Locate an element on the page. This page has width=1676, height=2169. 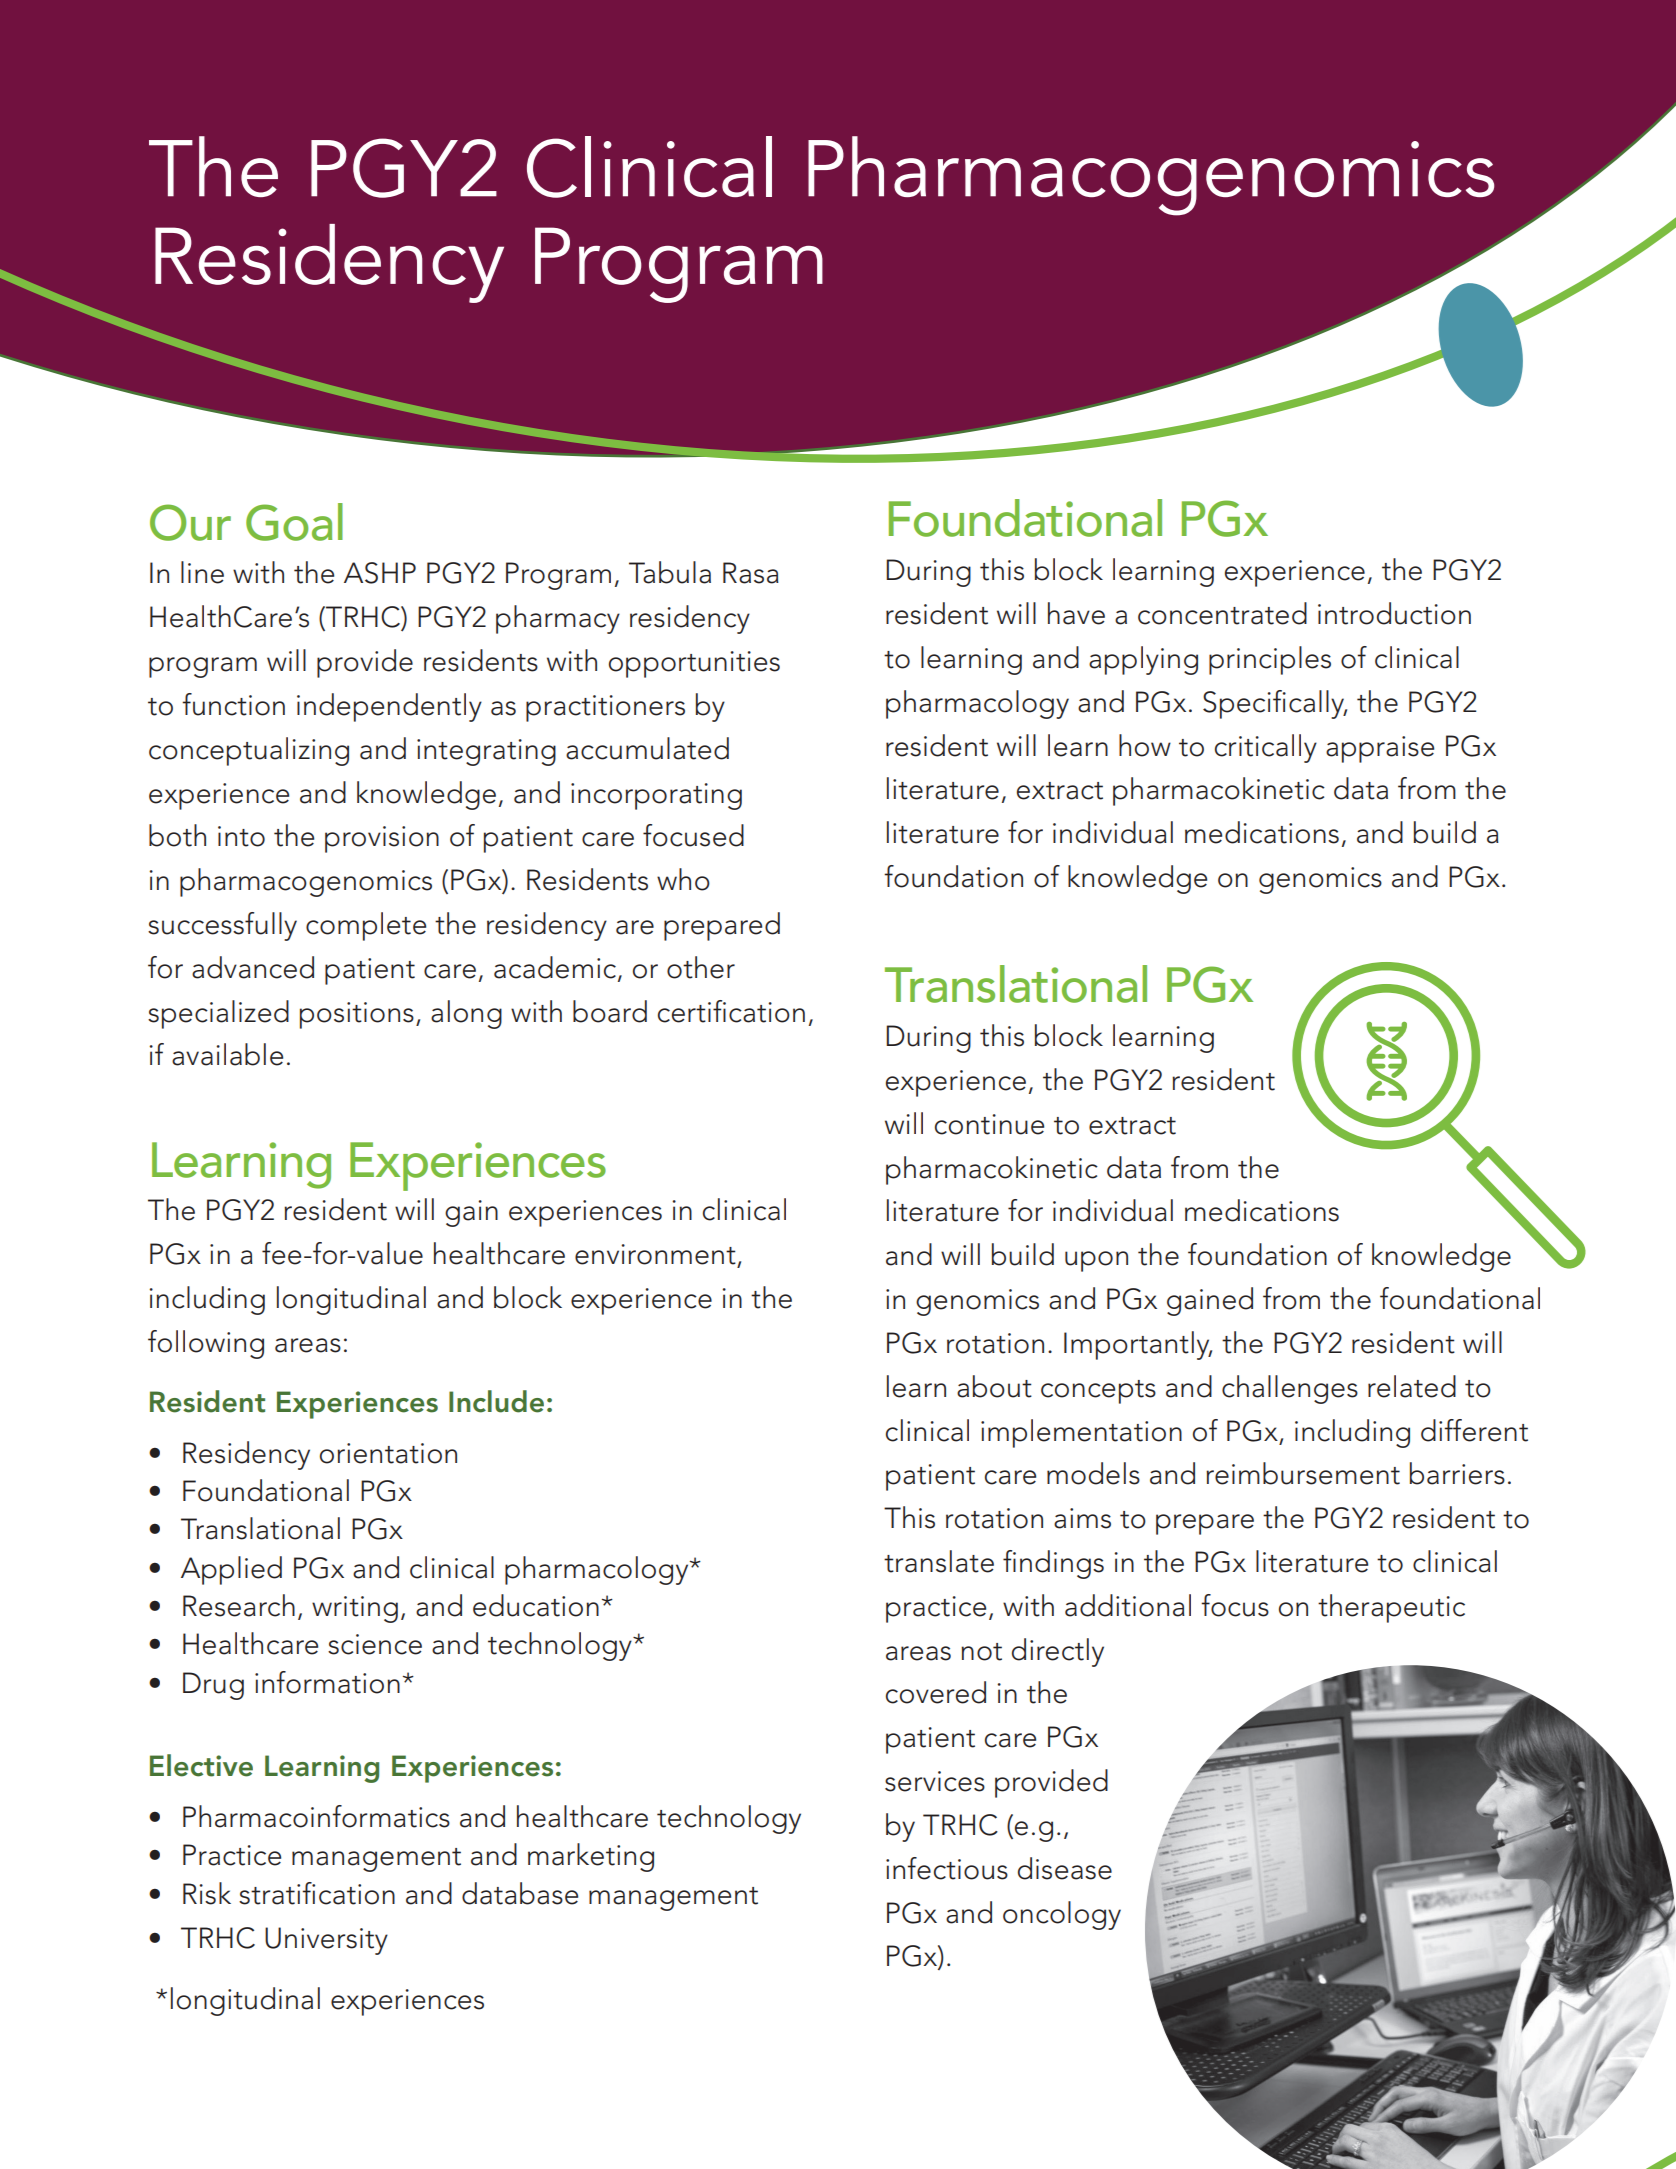
introduction is located at coordinates (1394, 613).
